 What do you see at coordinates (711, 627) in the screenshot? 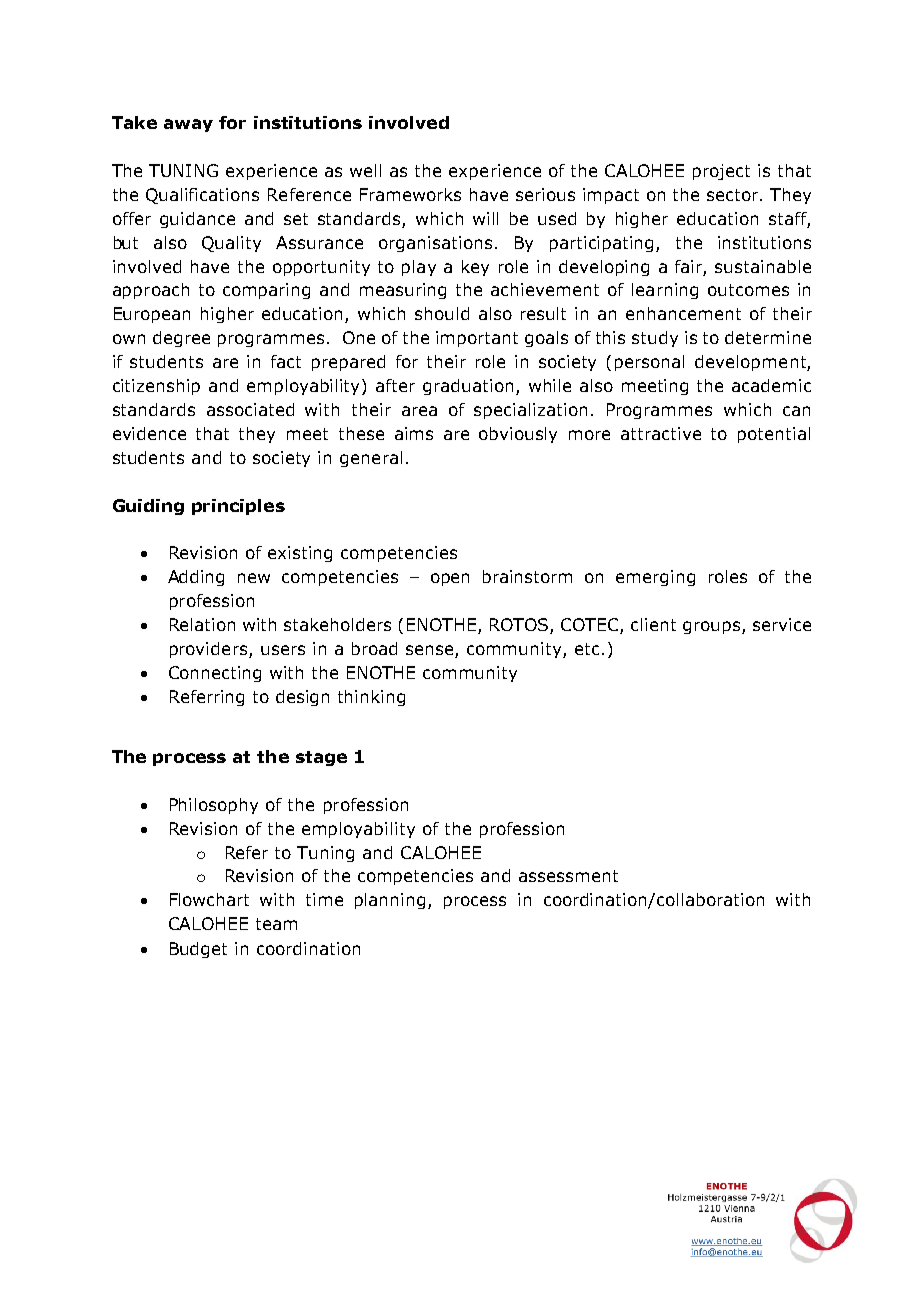
I see `groups` at bounding box center [711, 627].
